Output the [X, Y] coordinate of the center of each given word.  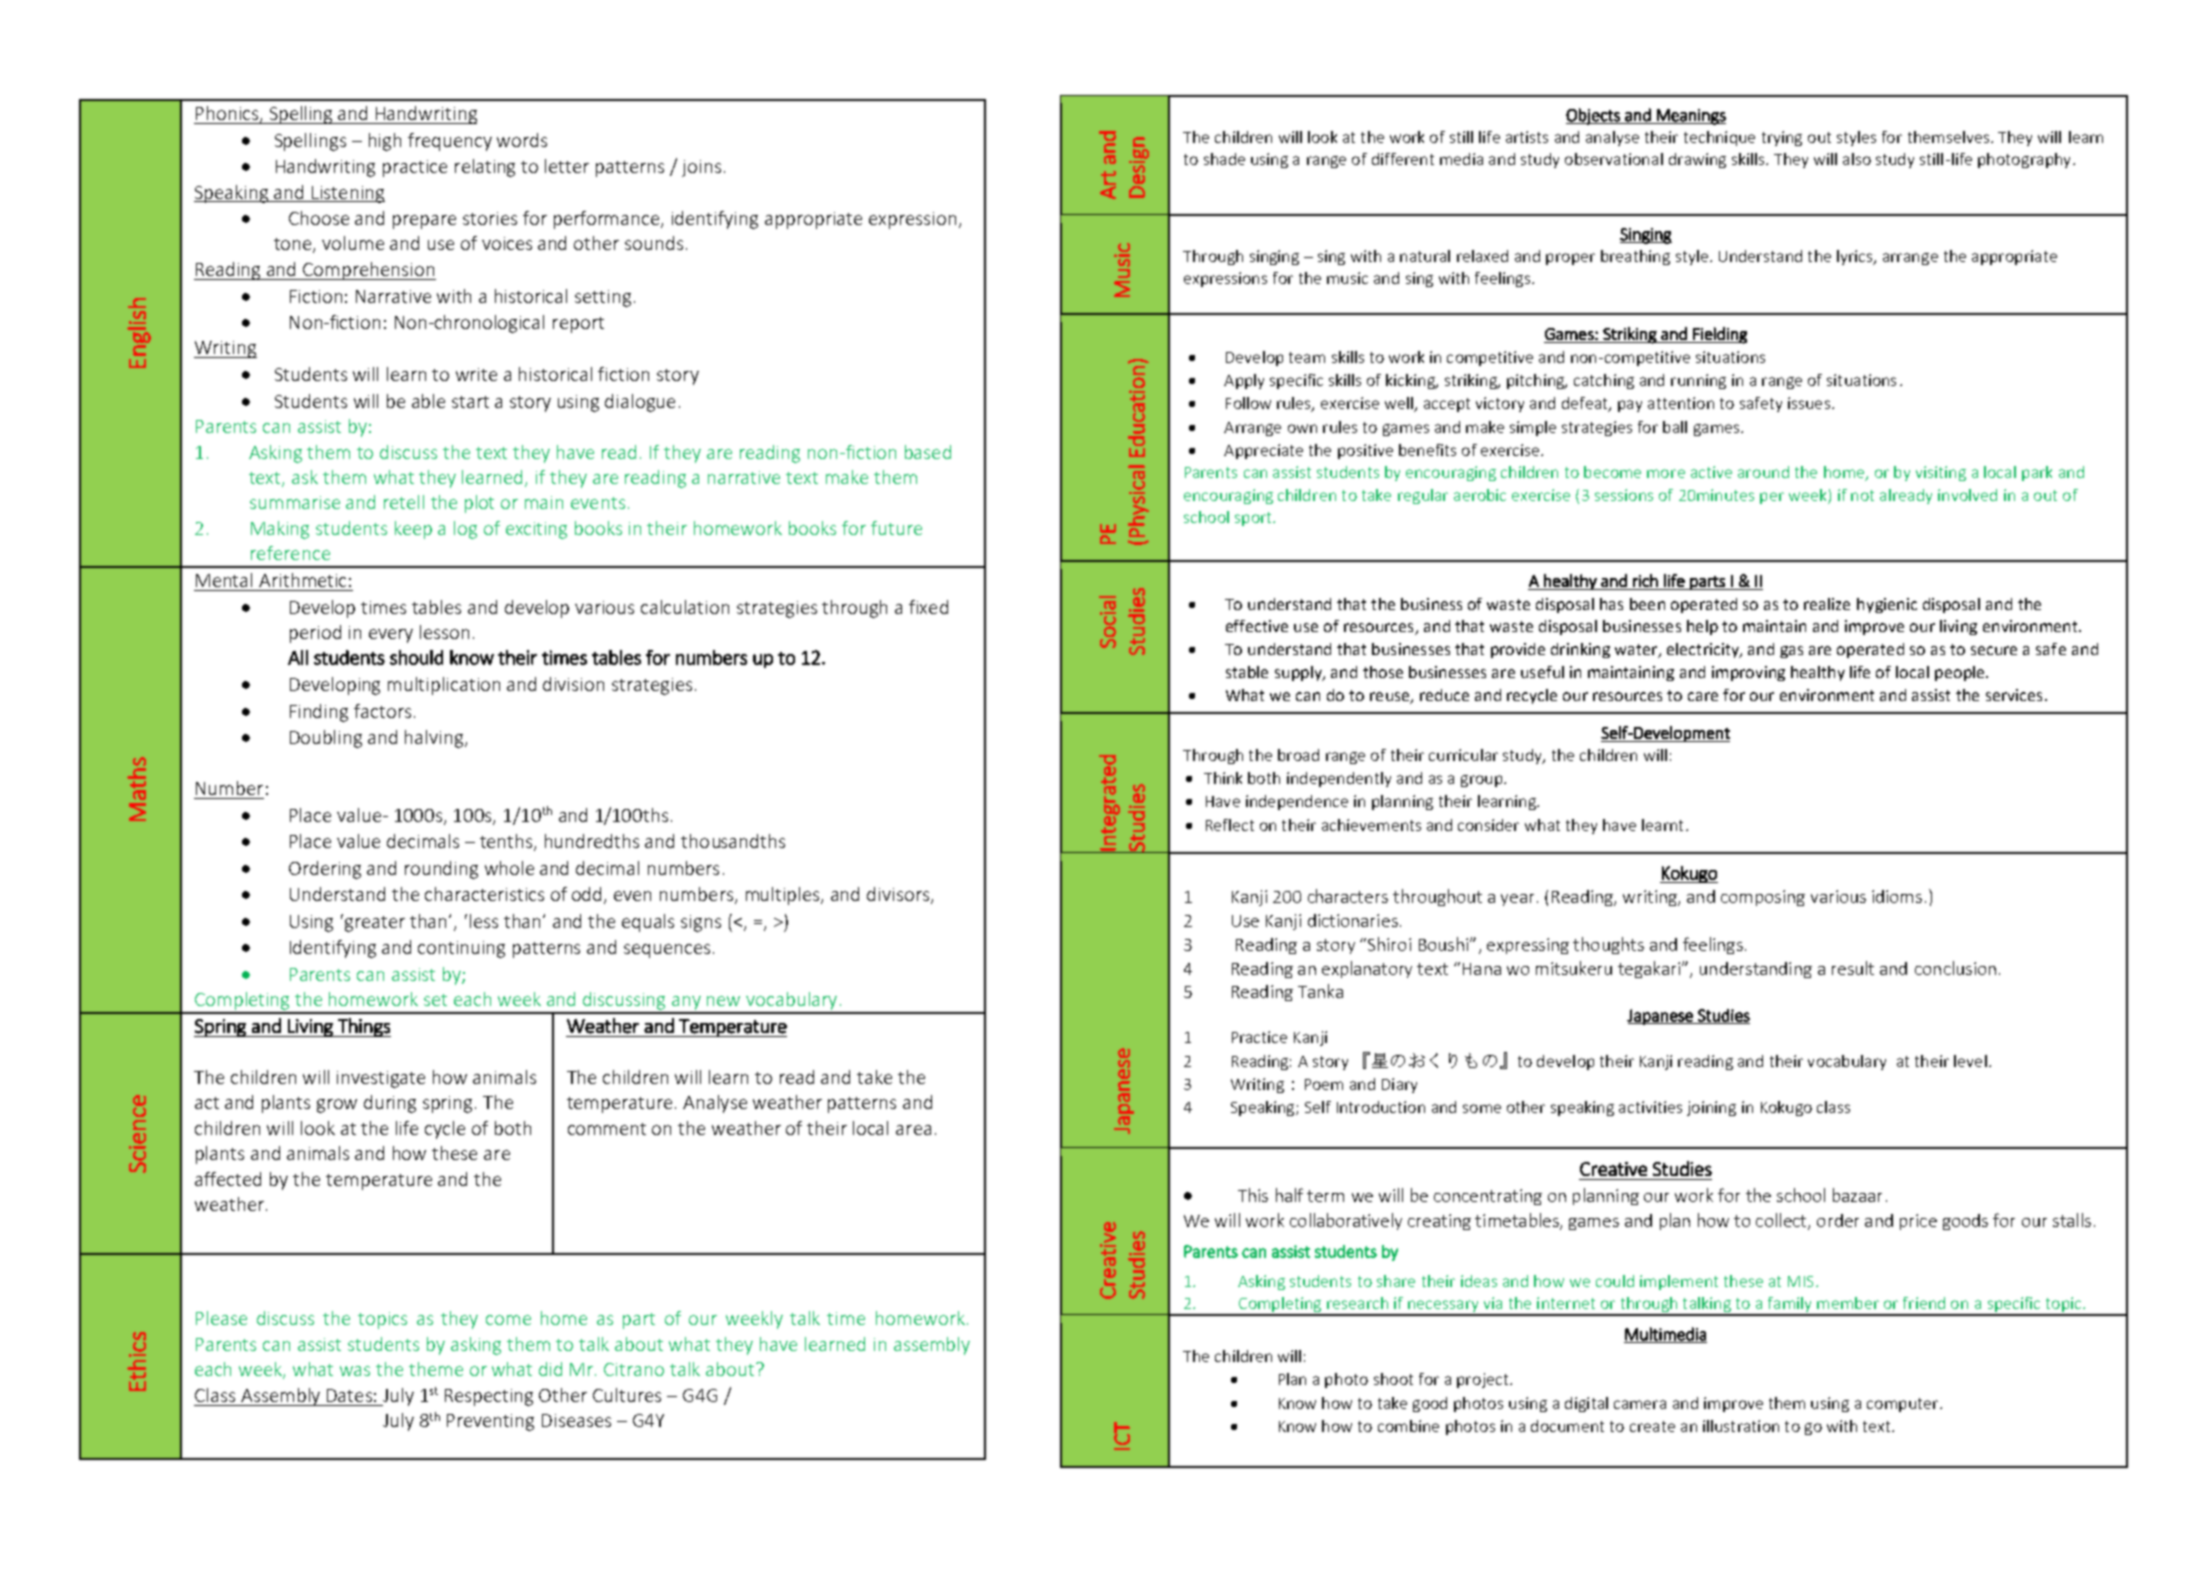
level [1970, 1061]
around [1763, 472]
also [1857, 159]
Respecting [489, 1397]
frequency [450, 142]
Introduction [1381, 1107]
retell [404, 502]
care [1703, 696]
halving [435, 739]
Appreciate [1263, 451]
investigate [381, 1079]
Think [1223, 778]
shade [1224, 159]
